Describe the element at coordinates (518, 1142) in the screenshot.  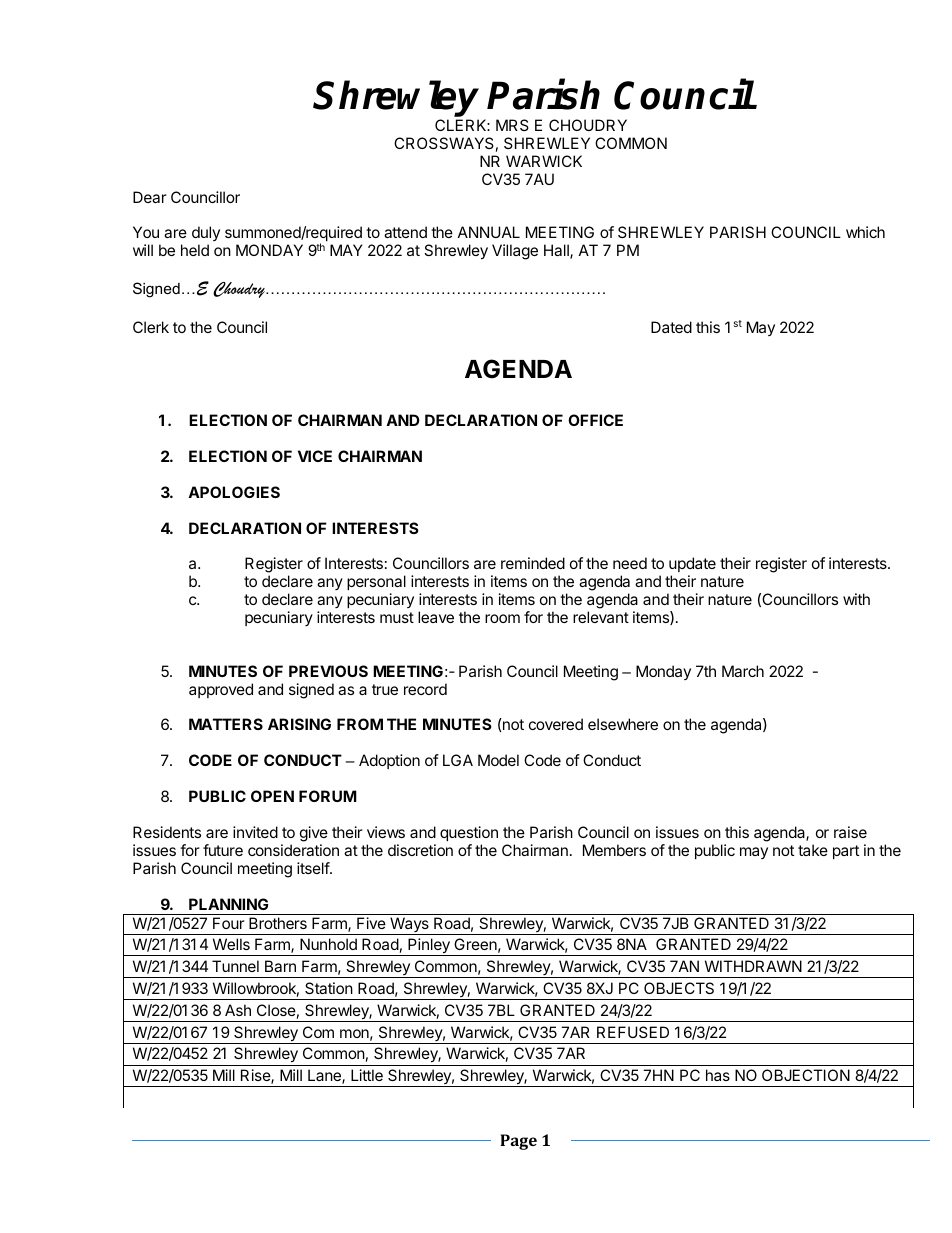
I see `Page` at that location.
